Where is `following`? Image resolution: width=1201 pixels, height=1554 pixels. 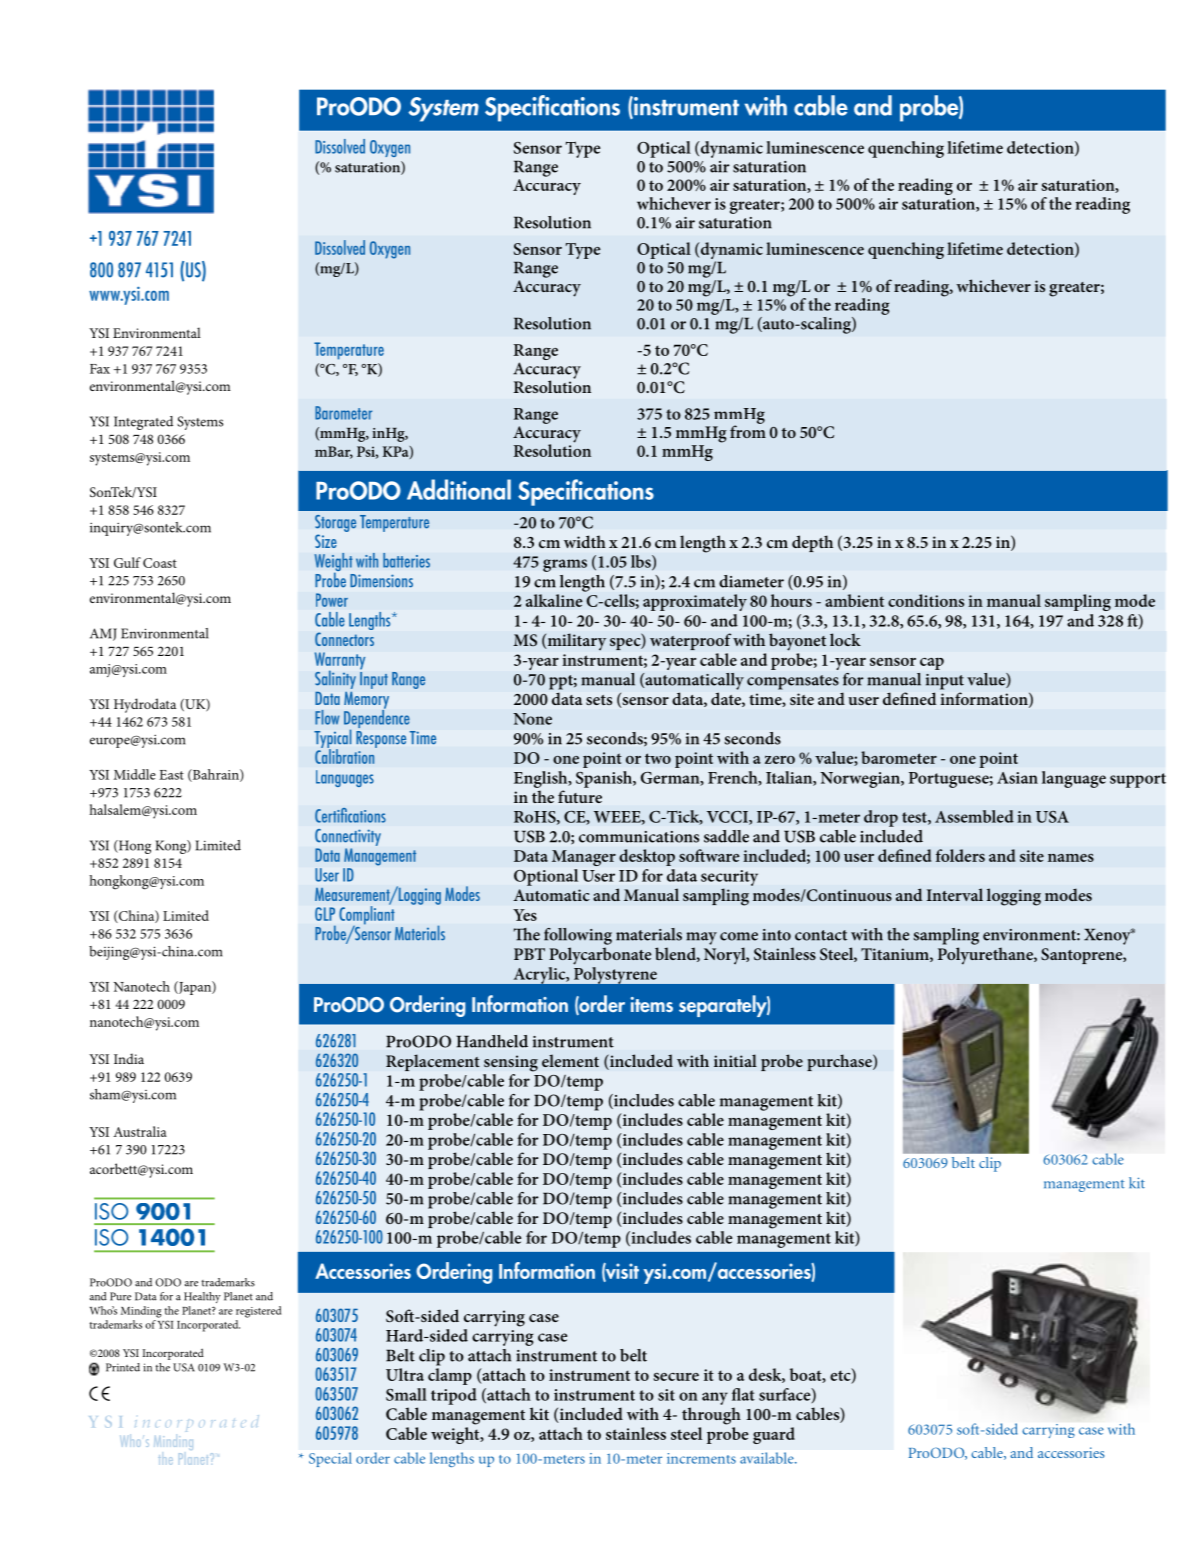 following is located at coordinates (578, 936).
